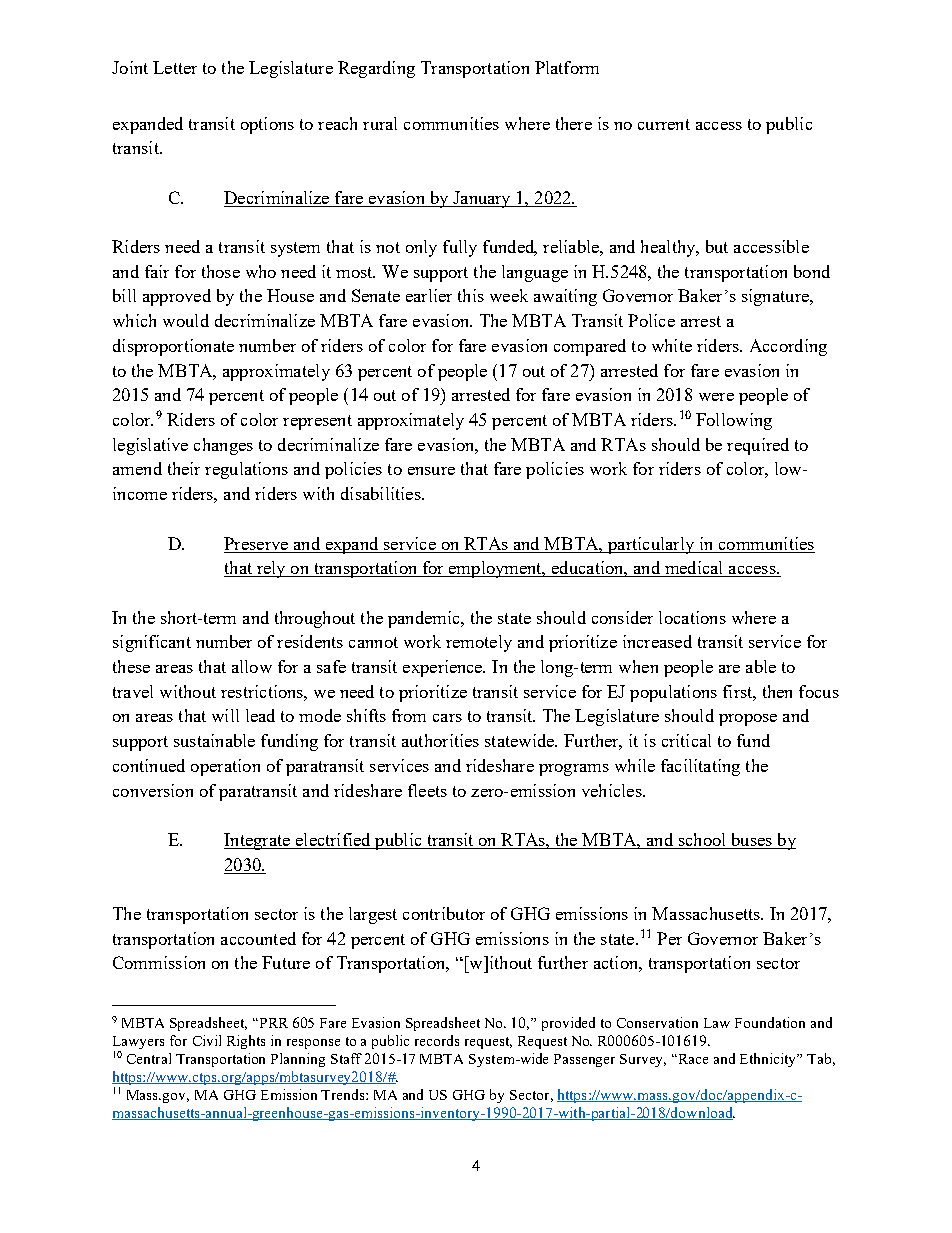  What do you see at coordinates (425, 619) in the page?
I see `pandemic` at bounding box center [425, 619].
